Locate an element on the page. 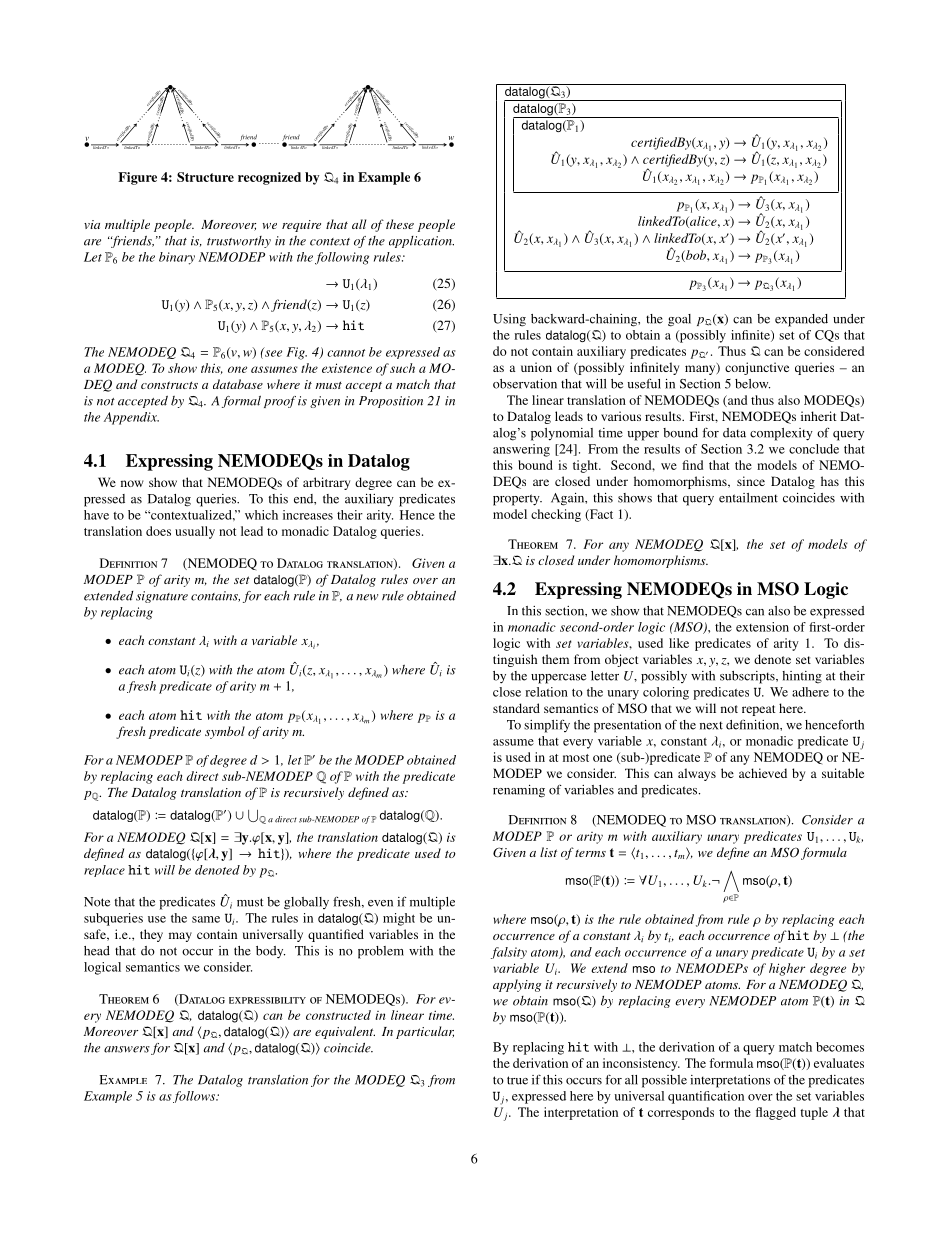 The height and width of the page is (1233, 952). answers is located at coordinates (127, 1049).
